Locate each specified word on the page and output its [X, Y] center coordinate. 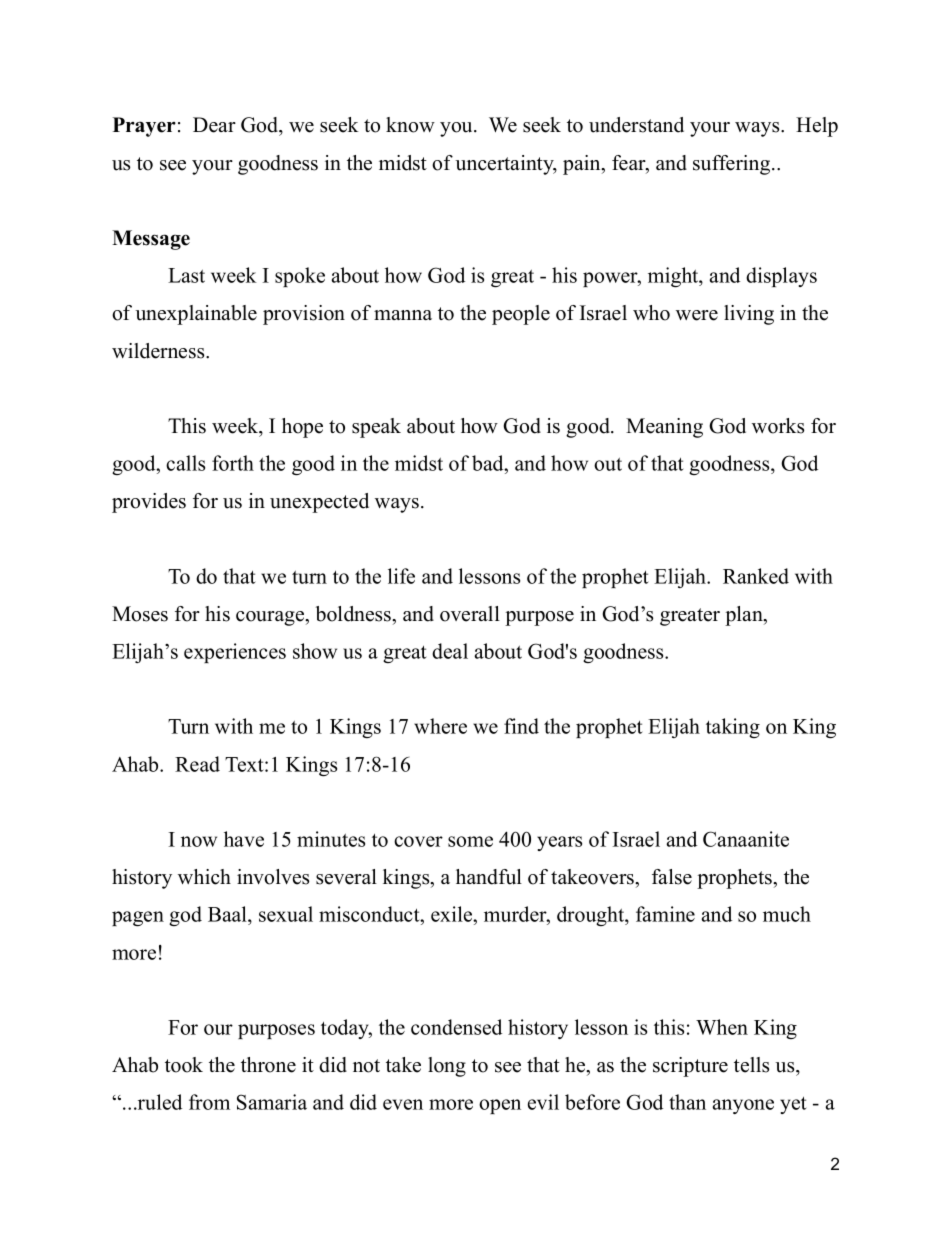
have [244, 839]
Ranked [756, 576]
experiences [235, 653]
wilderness [159, 351]
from [209, 1102]
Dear [214, 125]
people [521, 315]
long [447, 1067]
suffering [733, 165]
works [778, 426]
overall [470, 614]
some [470, 841]
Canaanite [746, 839]
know [410, 125]
